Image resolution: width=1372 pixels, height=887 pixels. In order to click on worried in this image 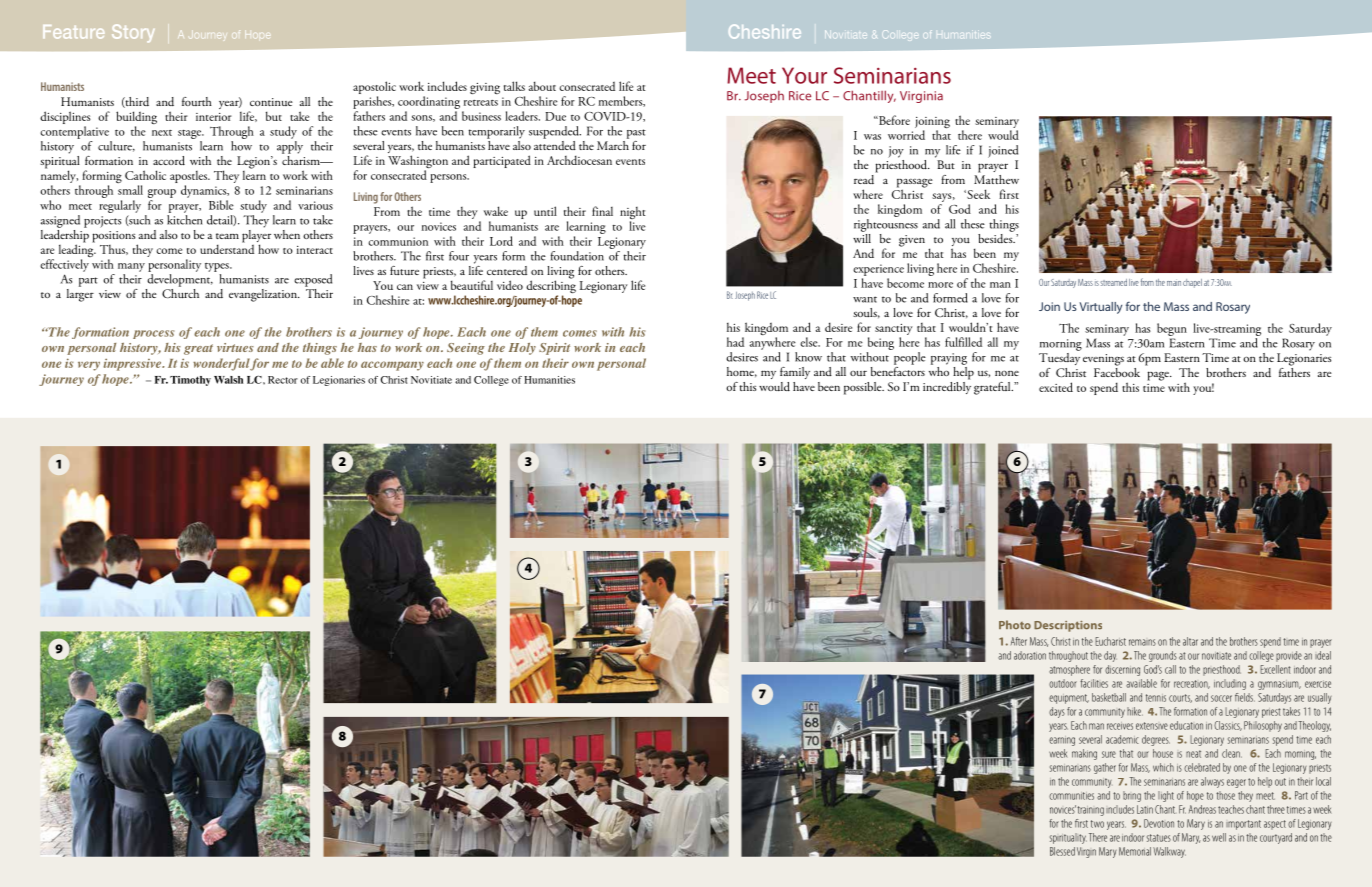, I will do `click(906, 135)`.
